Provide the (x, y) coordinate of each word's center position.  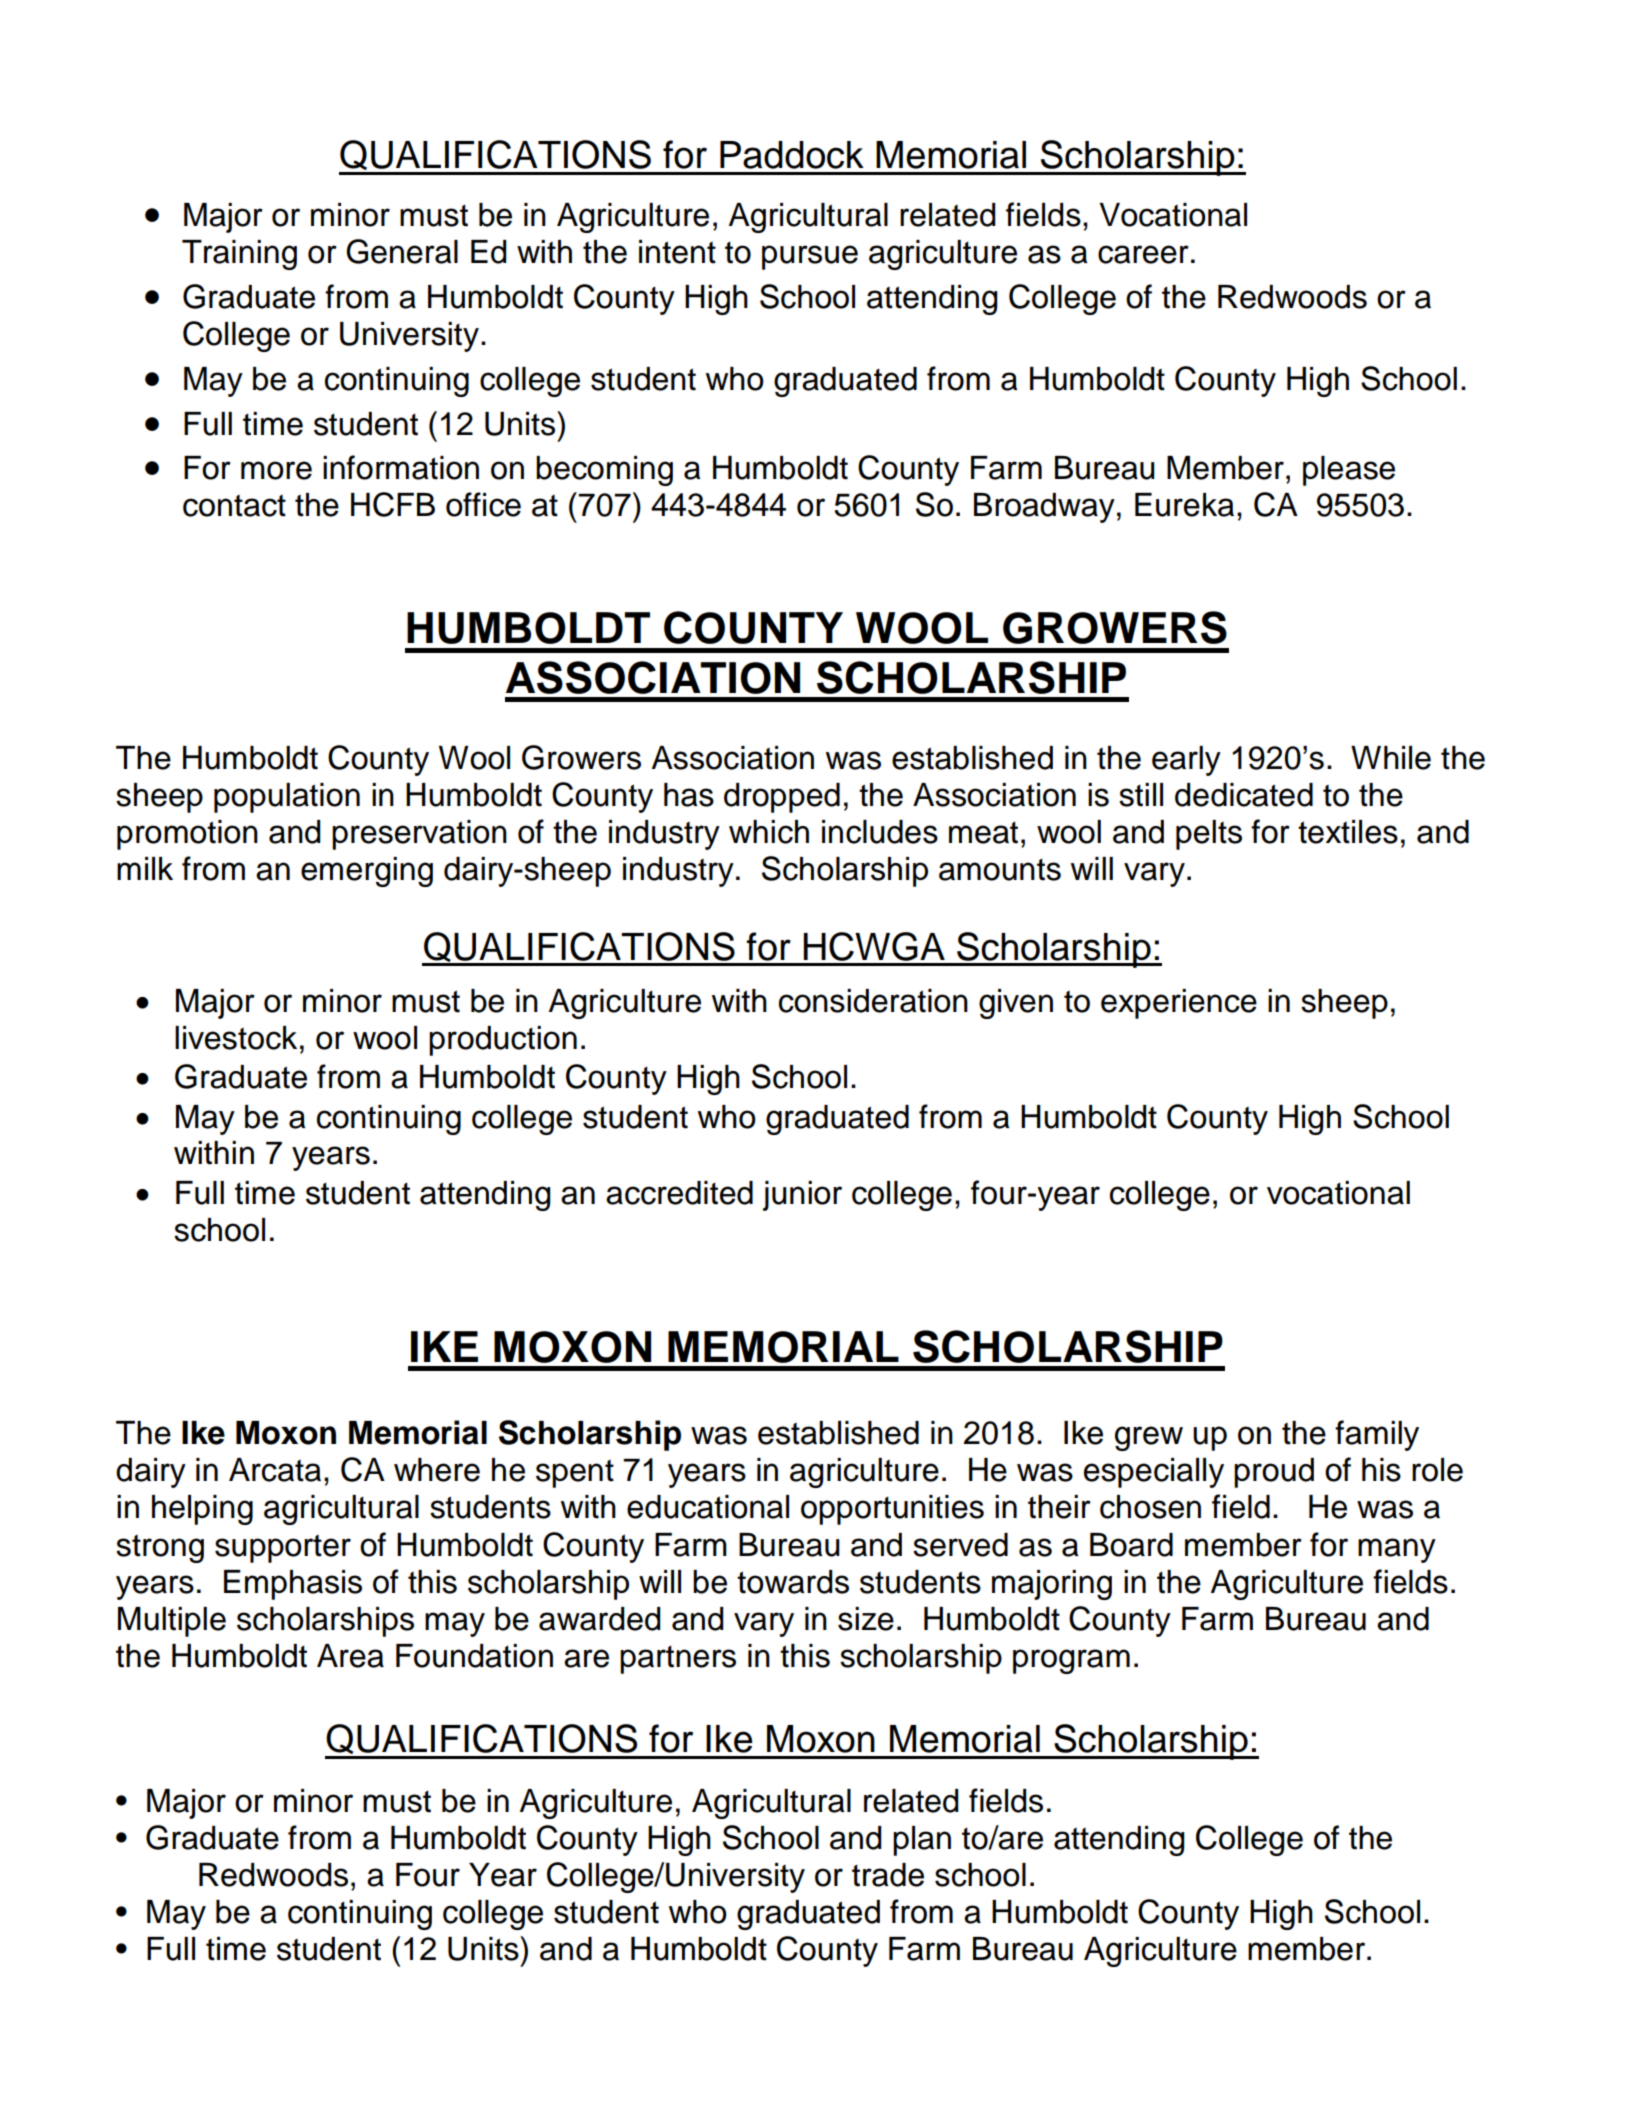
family (1377, 1435)
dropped (782, 798)
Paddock (792, 155)
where (437, 1470)
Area (350, 1656)
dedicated (1244, 795)
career (1143, 254)
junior (802, 1196)
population (287, 798)
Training (239, 255)
